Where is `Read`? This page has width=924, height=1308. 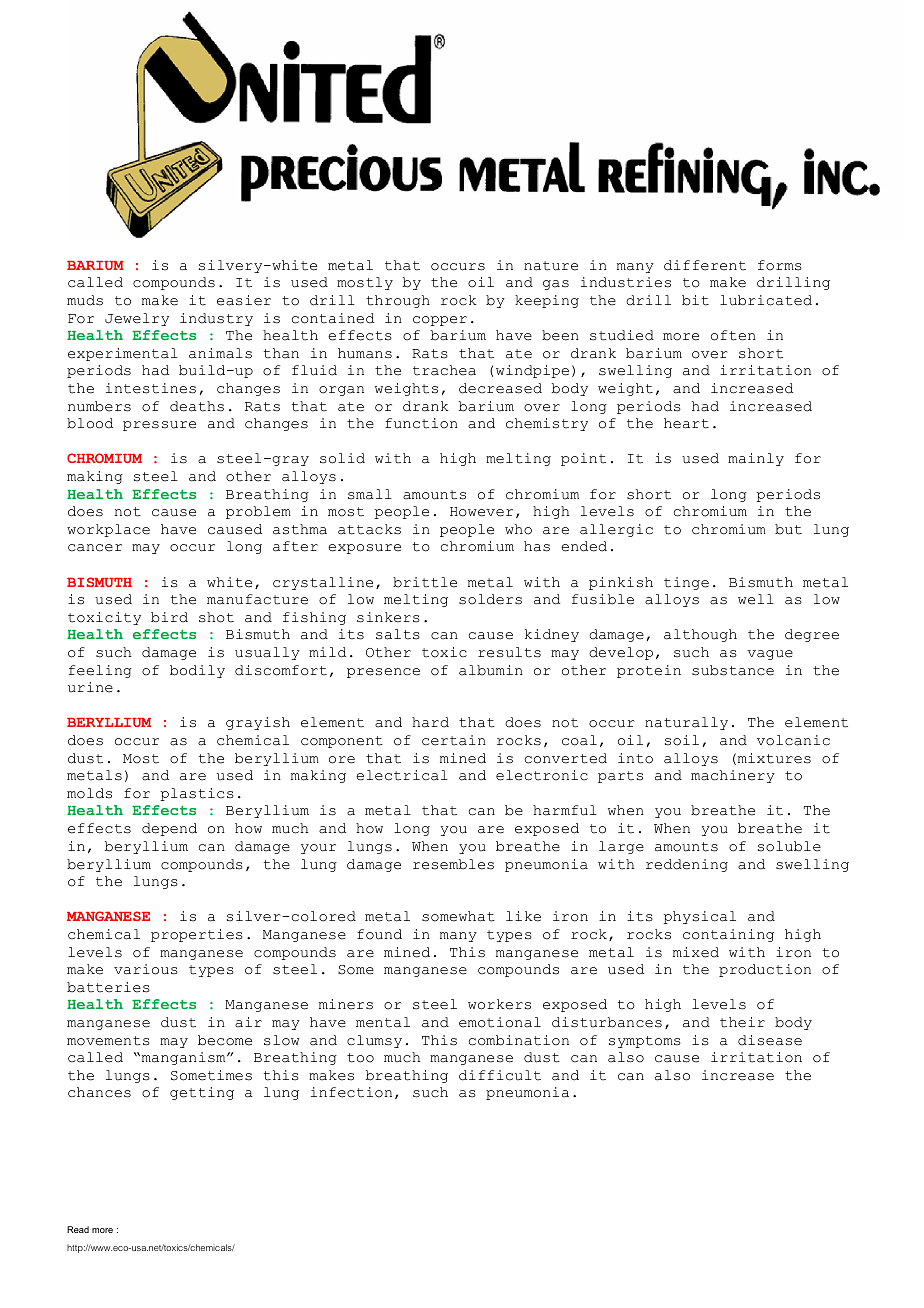
Read is located at coordinates (78, 1229).
